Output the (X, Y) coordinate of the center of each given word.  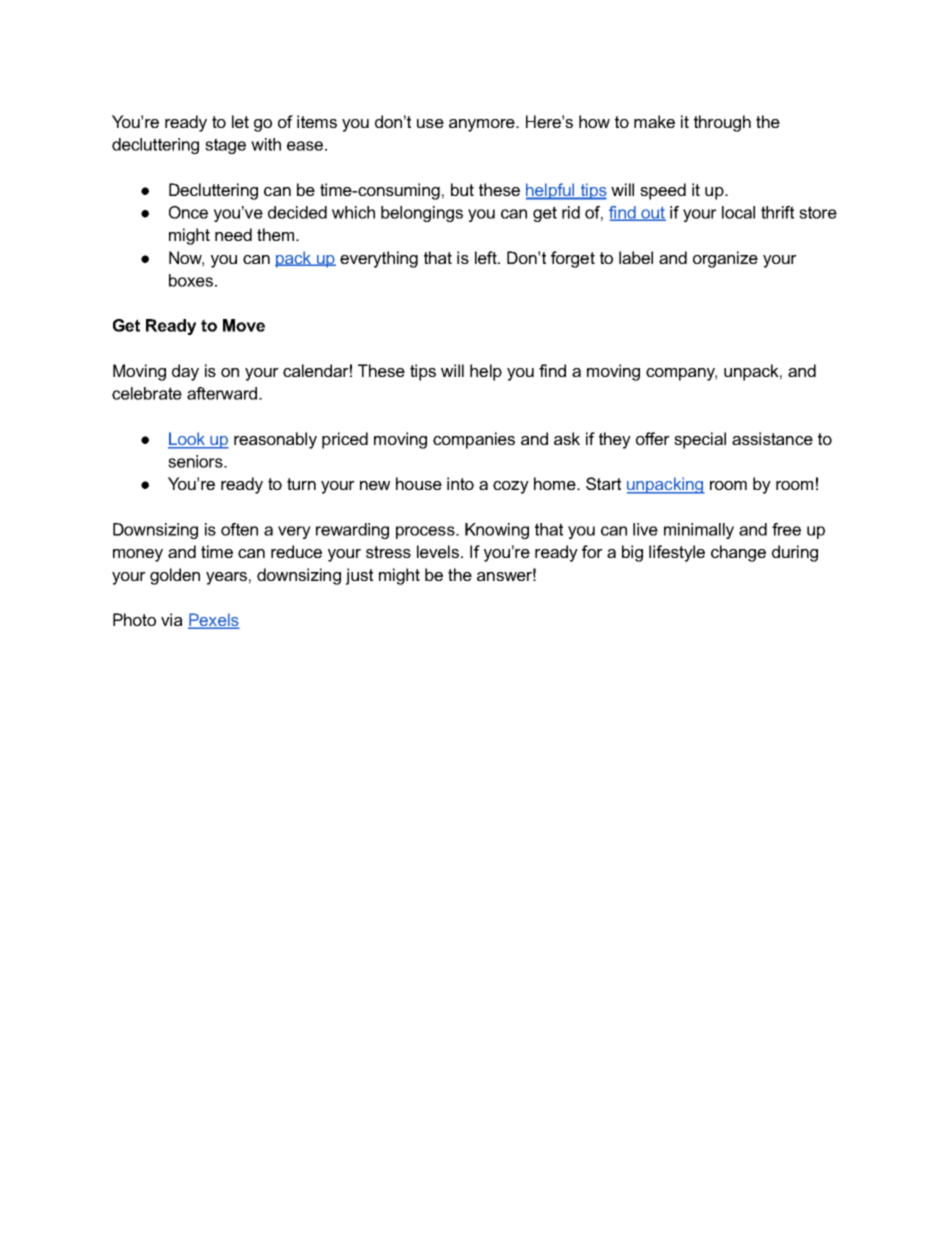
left (487, 257)
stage (225, 146)
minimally (699, 531)
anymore (483, 125)
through (722, 123)
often (239, 529)
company (681, 374)
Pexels (214, 621)
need (233, 234)
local (738, 212)
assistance (772, 438)
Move (244, 325)
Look (187, 440)
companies (474, 440)
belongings (422, 214)
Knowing (497, 531)
